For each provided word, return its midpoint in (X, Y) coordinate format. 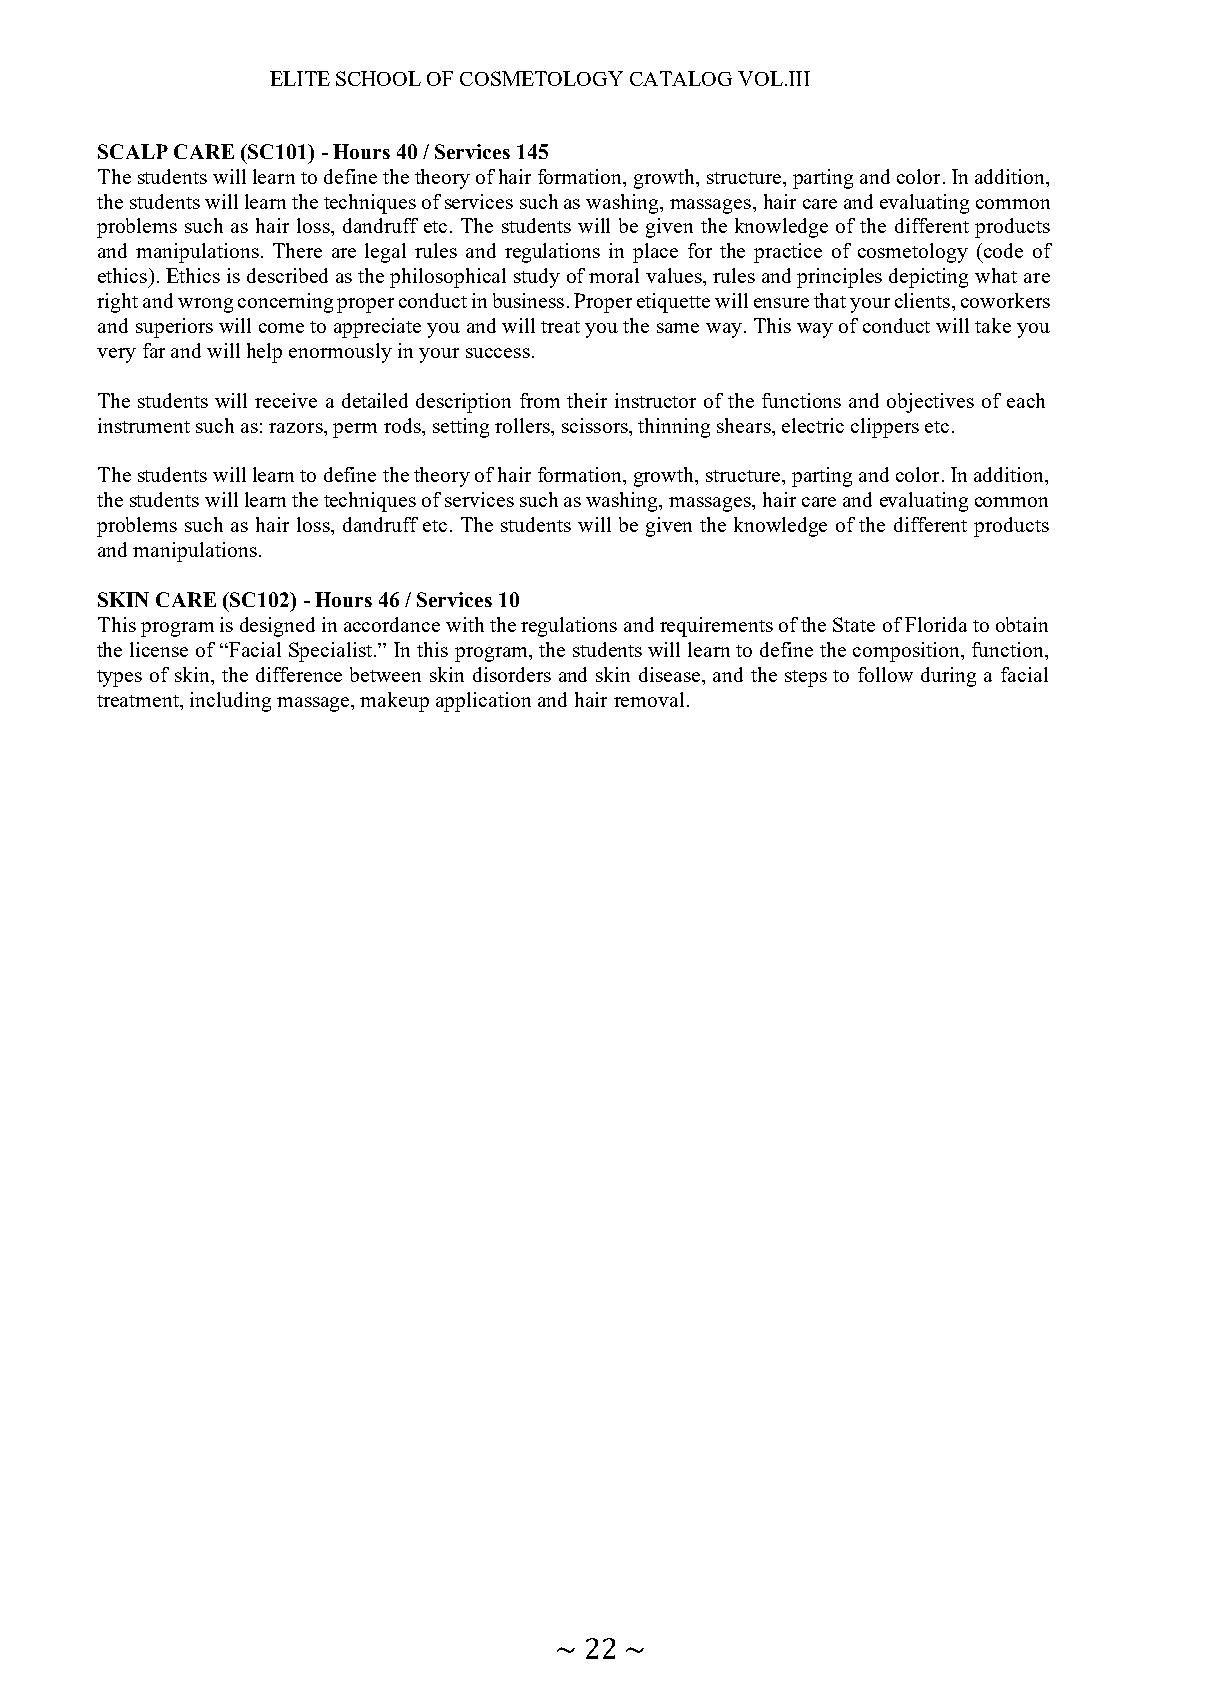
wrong (205, 305)
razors (297, 428)
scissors (596, 425)
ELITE (300, 78)
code (1003, 250)
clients (922, 300)
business (528, 300)
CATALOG (681, 78)
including (230, 702)
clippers (885, 428)
